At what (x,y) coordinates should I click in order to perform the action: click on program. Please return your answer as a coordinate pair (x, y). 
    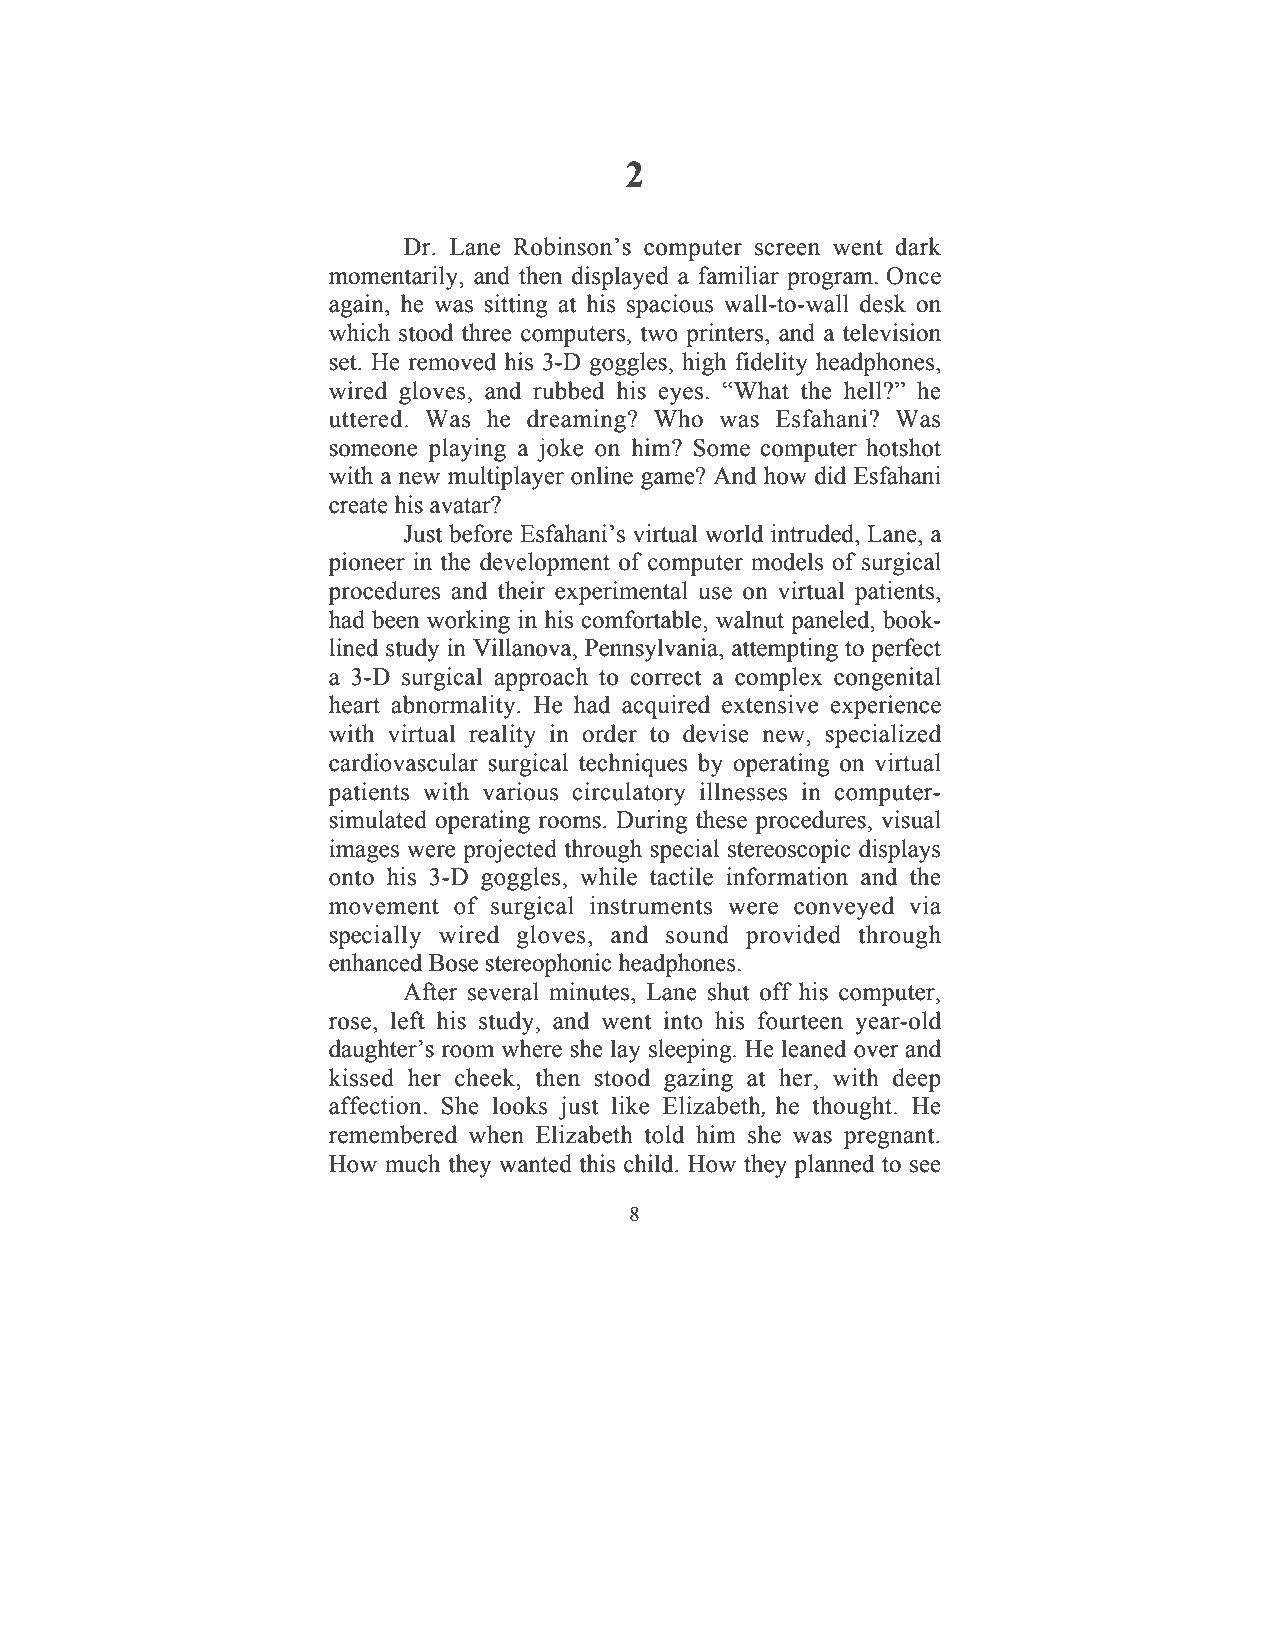
    Looking at the image, I should click on (831, 281).
